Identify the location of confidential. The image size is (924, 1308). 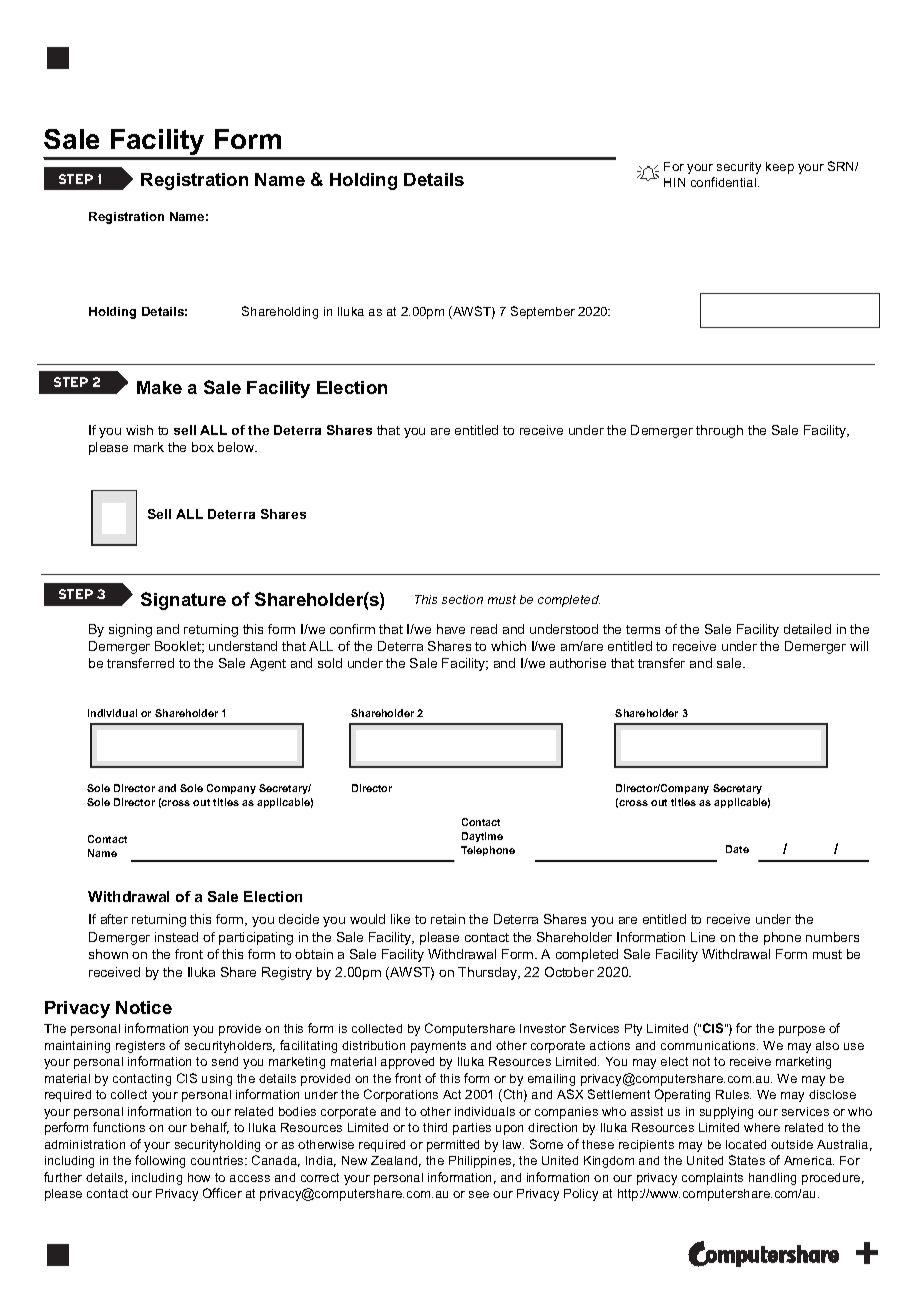
(725, 182).
